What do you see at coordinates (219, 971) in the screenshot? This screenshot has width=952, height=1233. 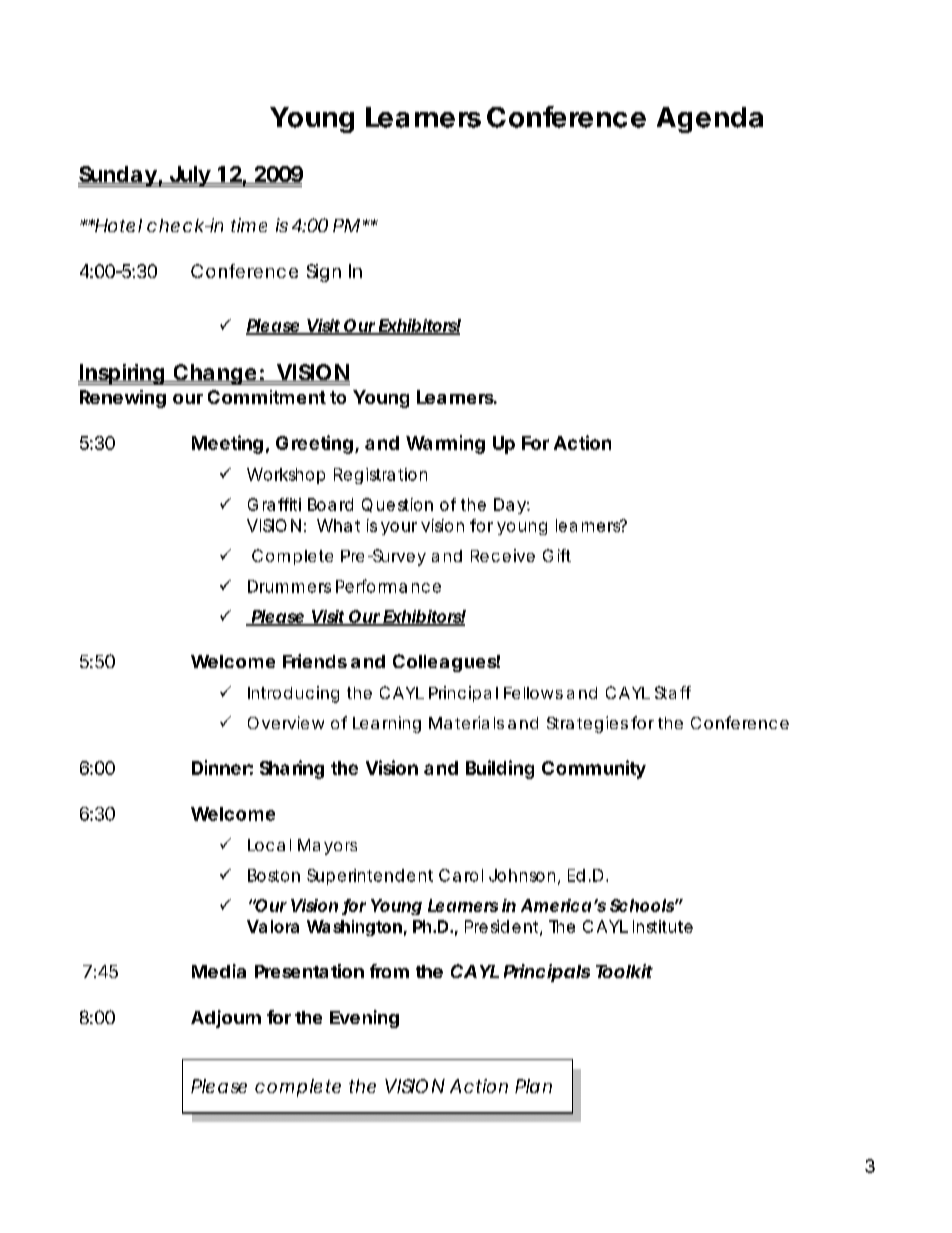 I see `Media` at bounding box center [219, 971].
